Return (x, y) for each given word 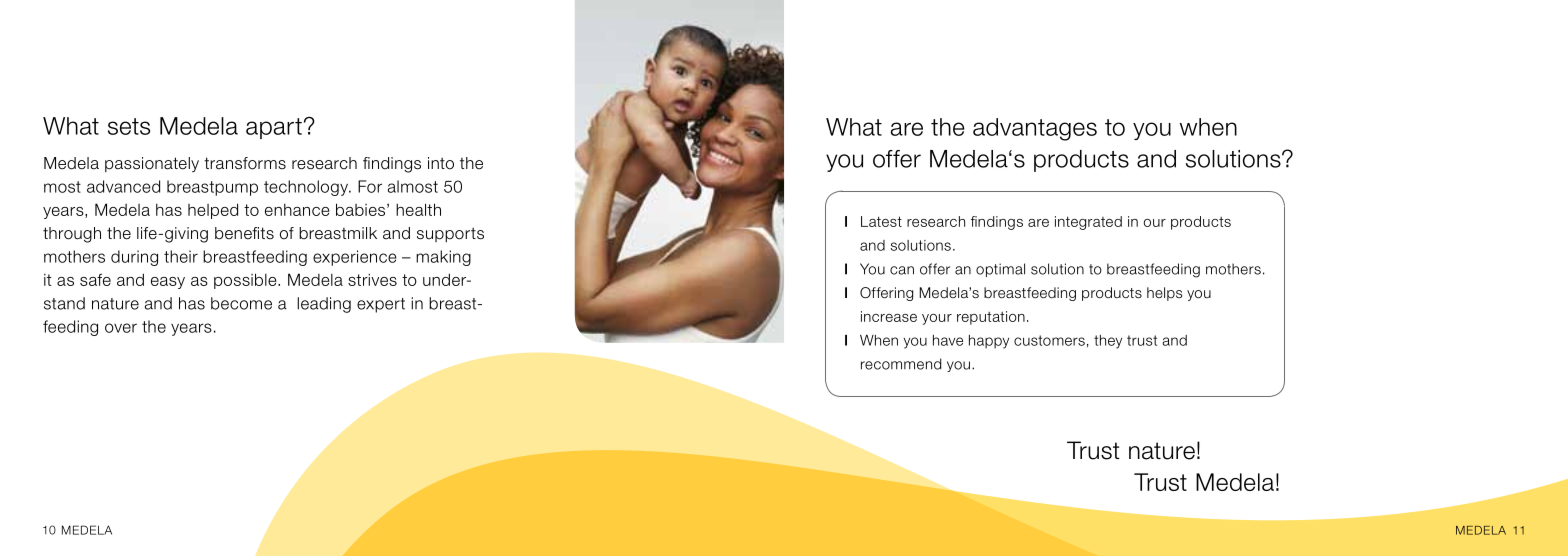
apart (274, 128)
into (441, 163)
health (418, 209)
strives (372, 279)
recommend (901, 364)
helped (213, 211)
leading (324, 305)
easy (168, 283)
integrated (1088, 223)
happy (989, 342)
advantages (1035, 129)
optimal (1000, 270)
